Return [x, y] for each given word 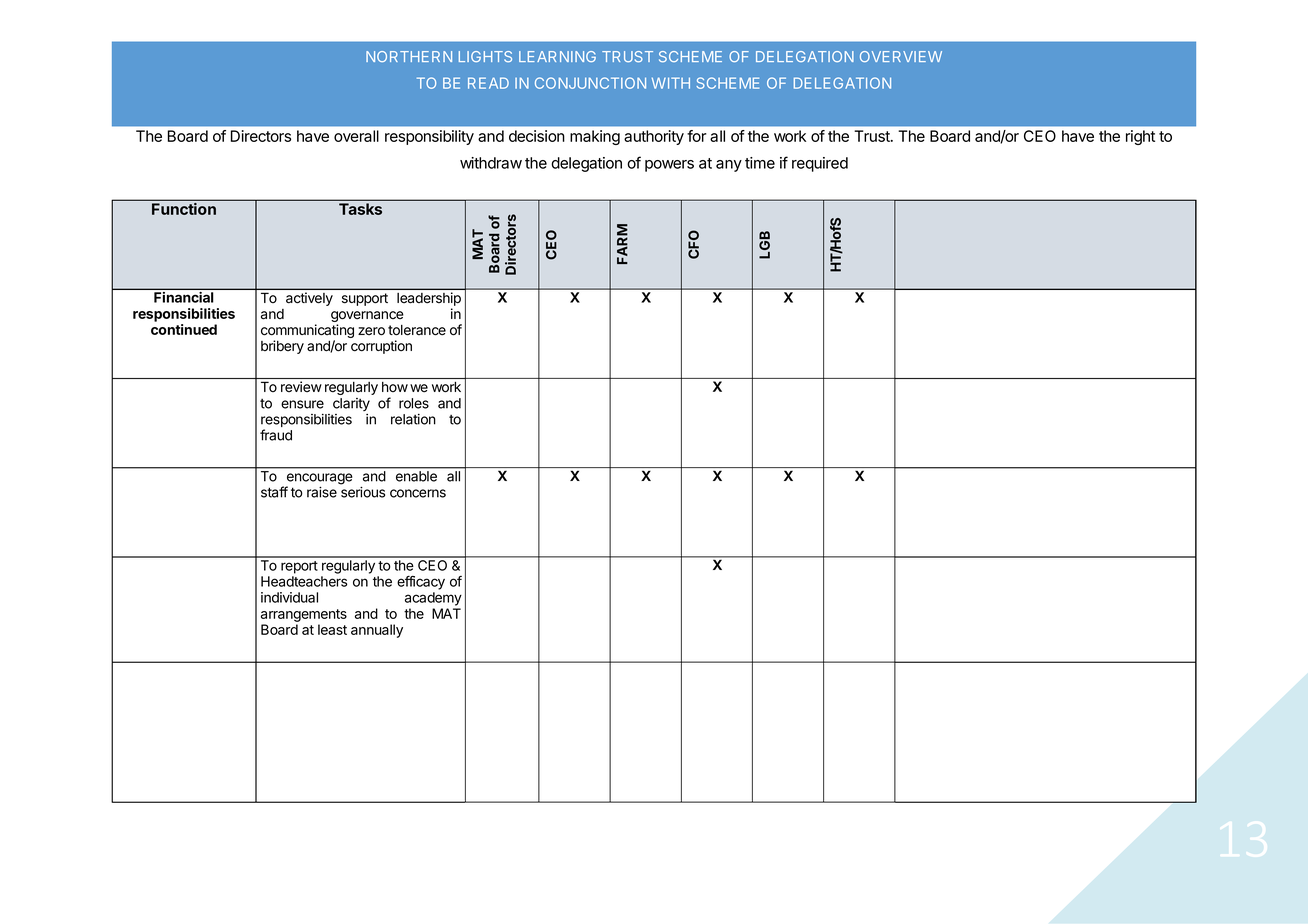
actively [309, 299]
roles [414, 403]
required [820, 164]
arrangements [304, 615]
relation [413, 419]
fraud [276, 435]
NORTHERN [409, 56]
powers [669, 166]
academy [433, 599]
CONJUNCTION [590, 83]
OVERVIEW [901, 56]
